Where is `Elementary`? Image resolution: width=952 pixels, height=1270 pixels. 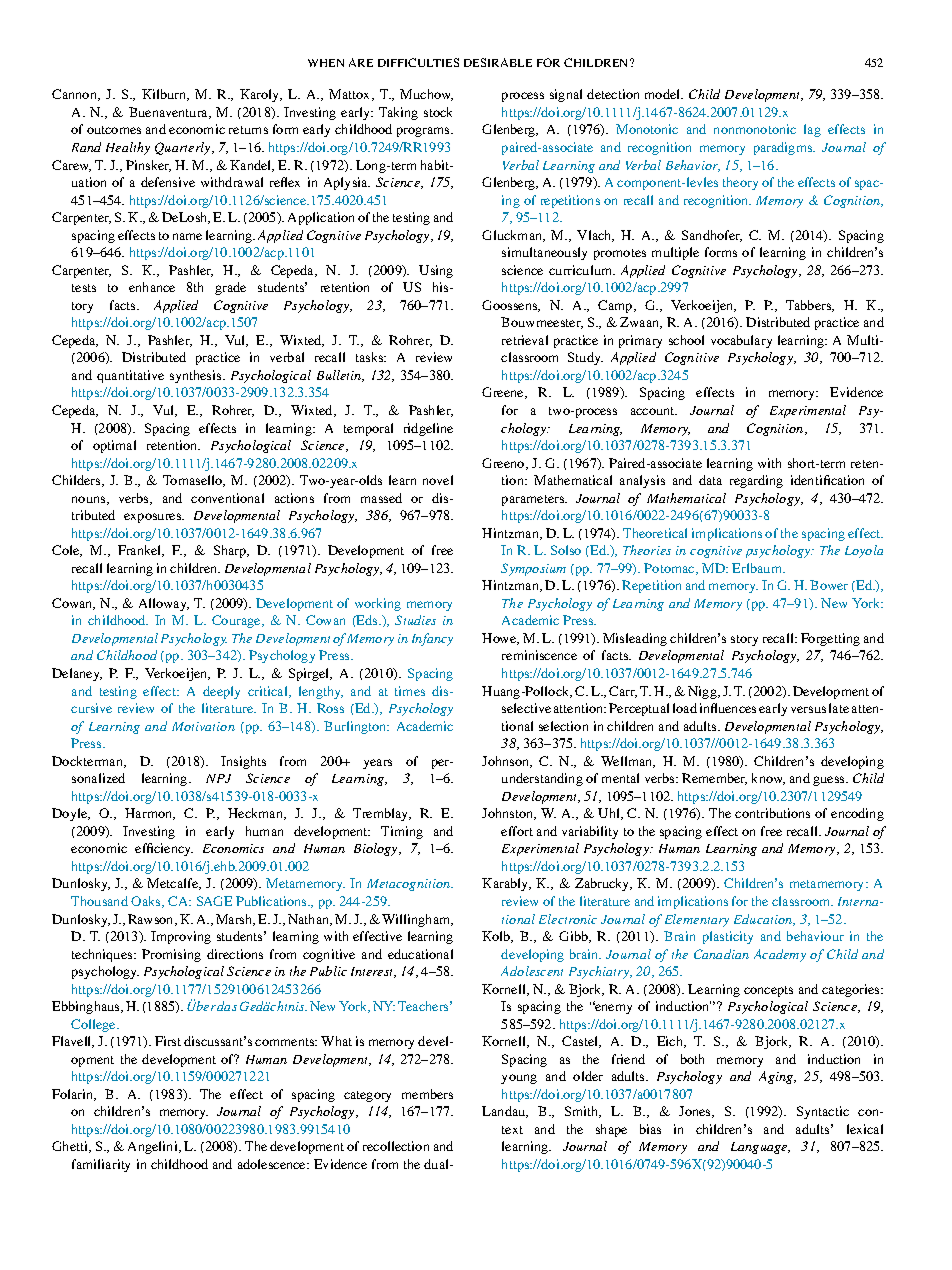 Elementary is located at coordinates (697, 920).
